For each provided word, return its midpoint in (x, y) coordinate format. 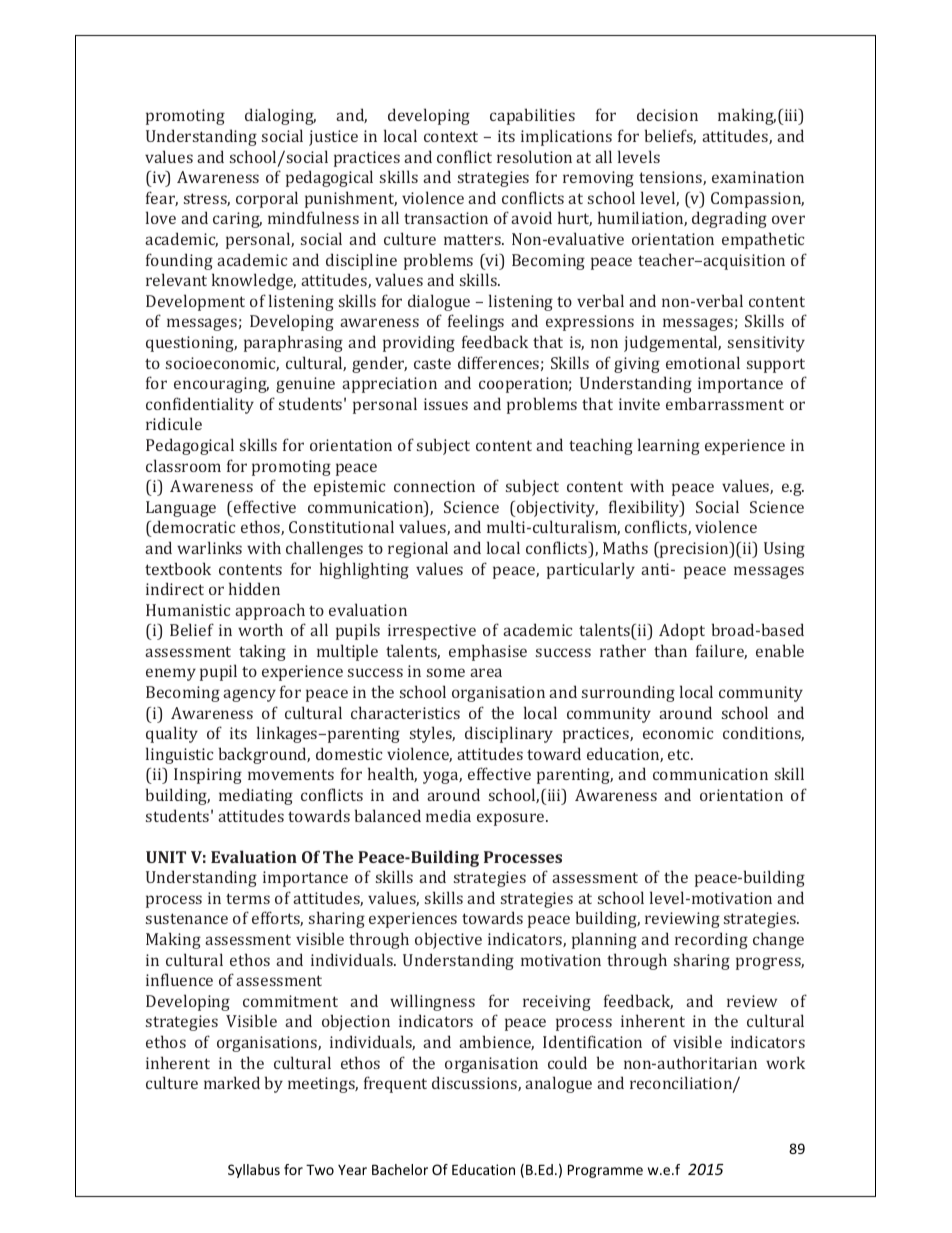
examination (758, 177)
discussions (475, 1083)
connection (434, 486)
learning (669, 446)
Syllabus (254, 1171)
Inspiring (208, 776)
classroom (183, 465)
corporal (267, 199)
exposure (512, 819)
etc (680, 754)
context (451, 136)
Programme (605, 1171)
